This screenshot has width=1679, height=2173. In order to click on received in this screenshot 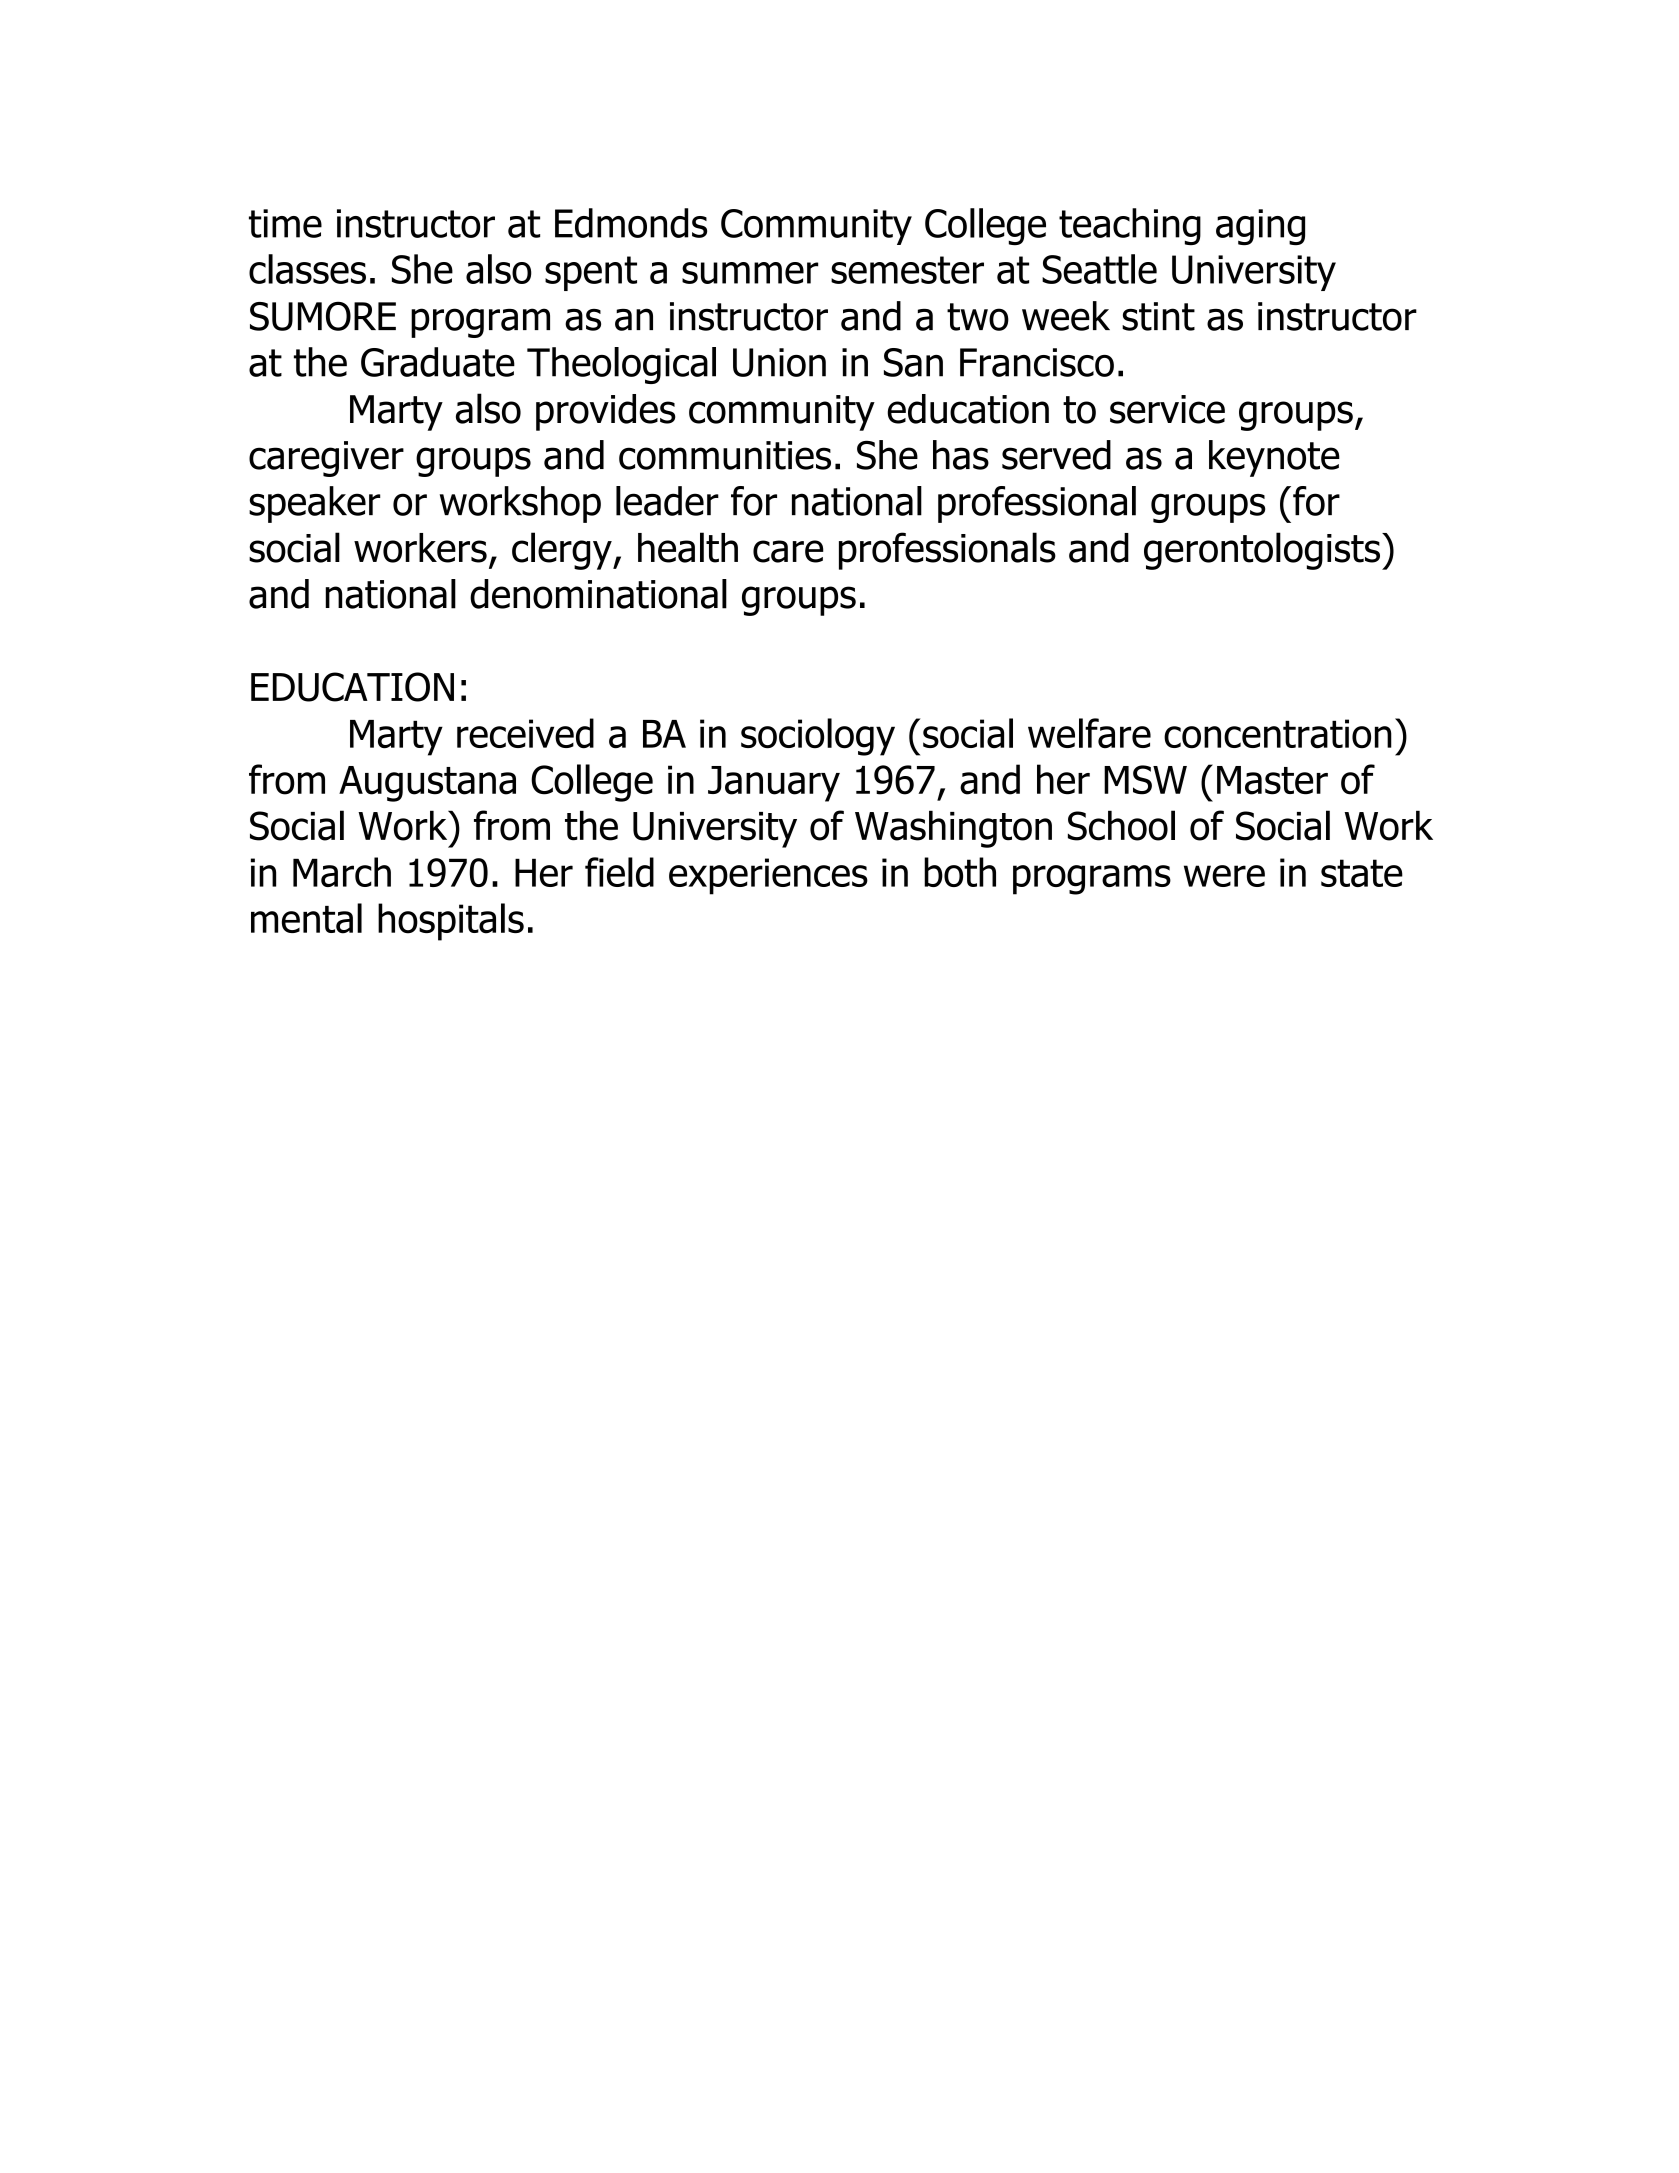, I will do `click(525, 733)`.
